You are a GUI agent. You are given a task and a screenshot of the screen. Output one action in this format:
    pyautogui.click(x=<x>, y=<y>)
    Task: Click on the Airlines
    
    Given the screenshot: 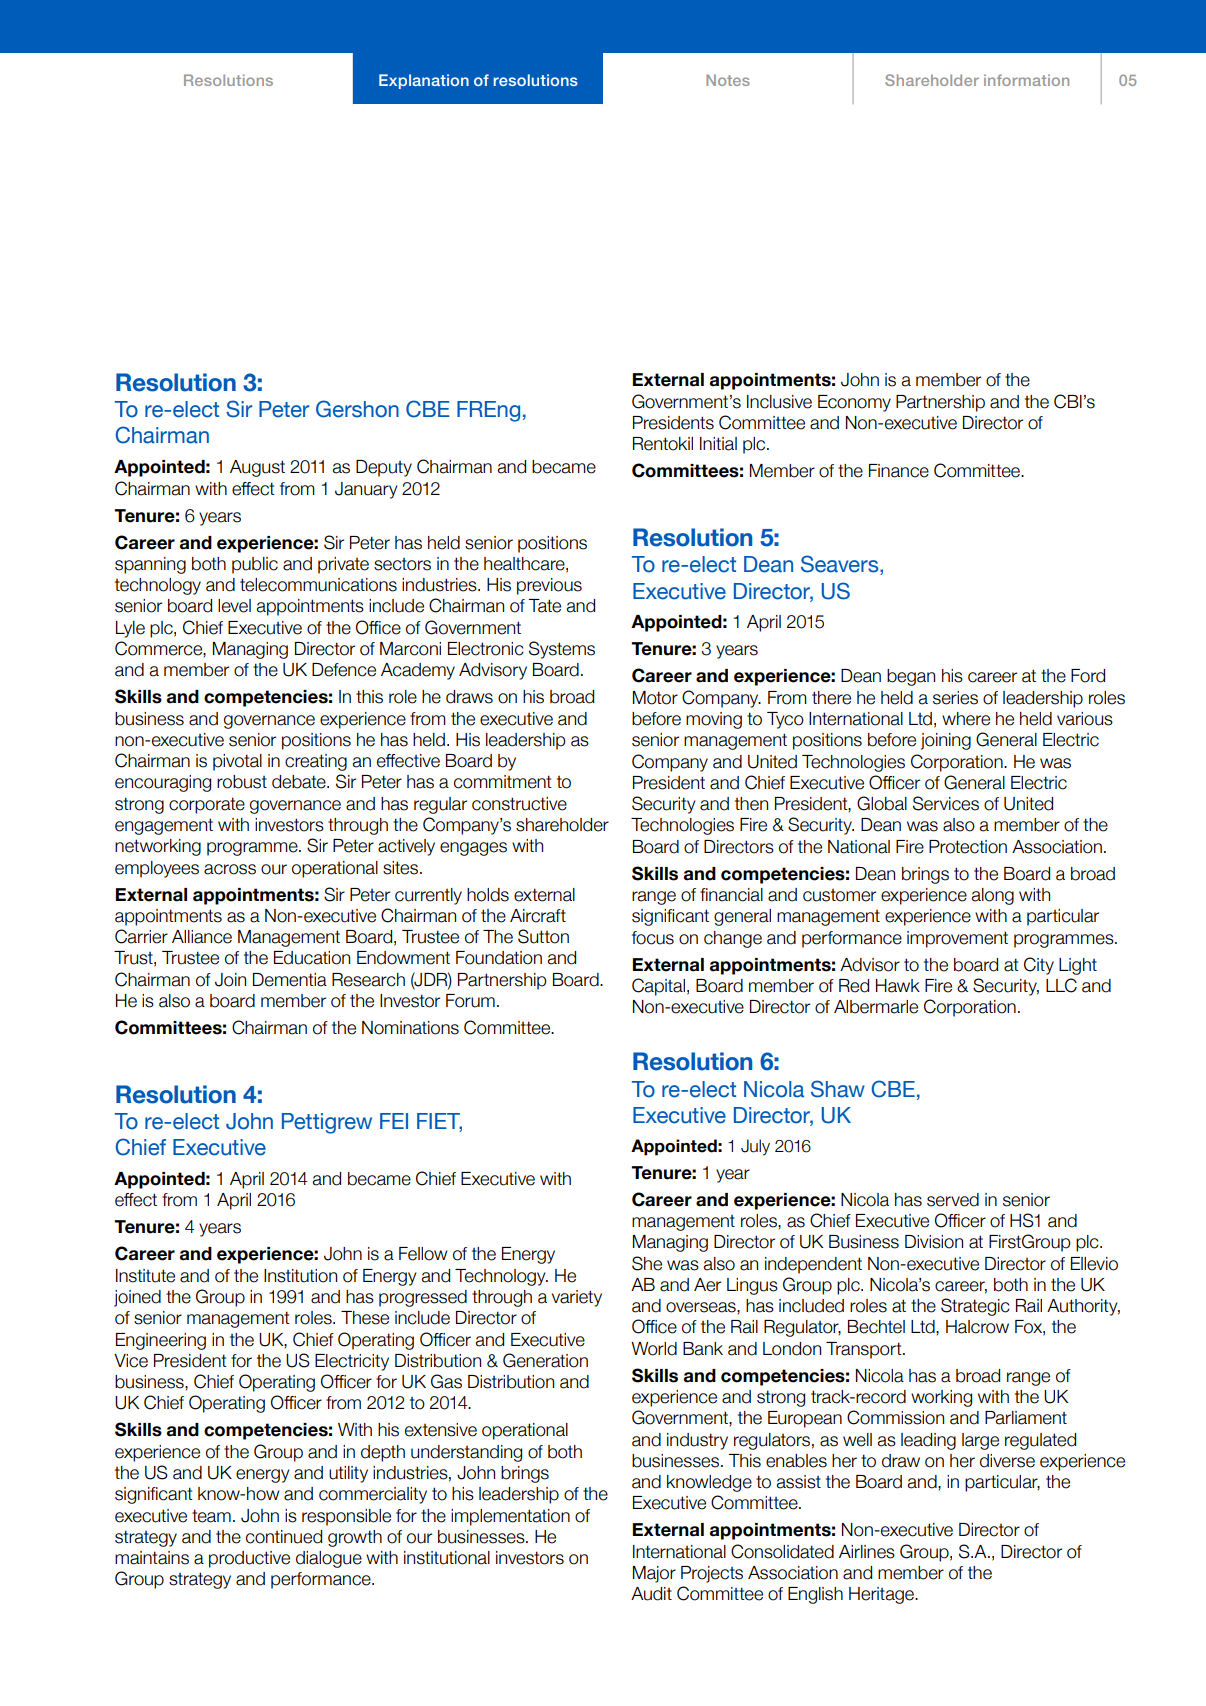 What is the action you would take?
    pyautogui.click(x=867, y=1552)
